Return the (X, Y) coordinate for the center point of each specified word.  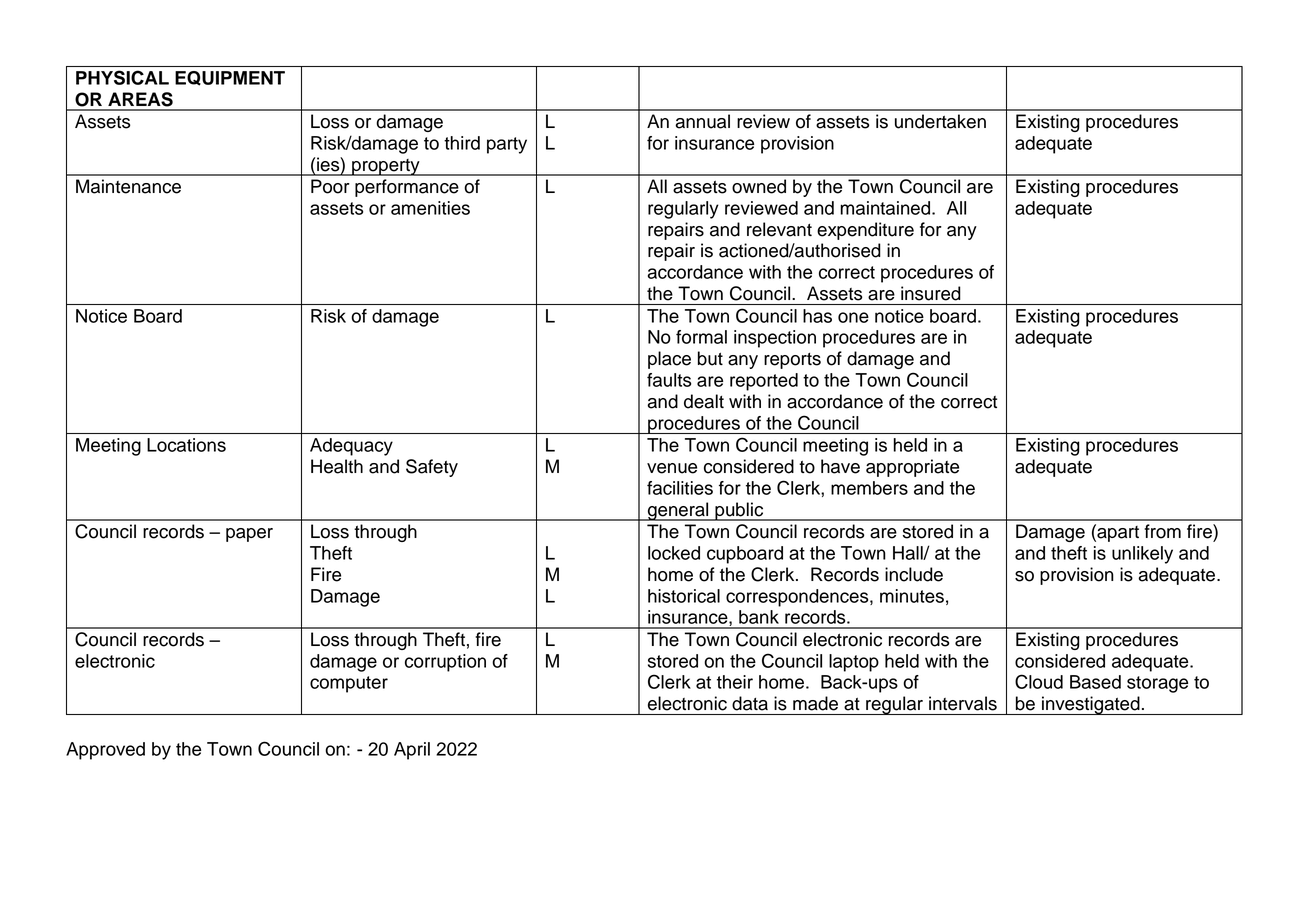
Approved (105, 751)
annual (702, 121)
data (750, 703)
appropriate (912, 468)
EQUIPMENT (230, 78)
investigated (1091, 705)
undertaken (940, 121)
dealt (704, 401)
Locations (186, 445)
